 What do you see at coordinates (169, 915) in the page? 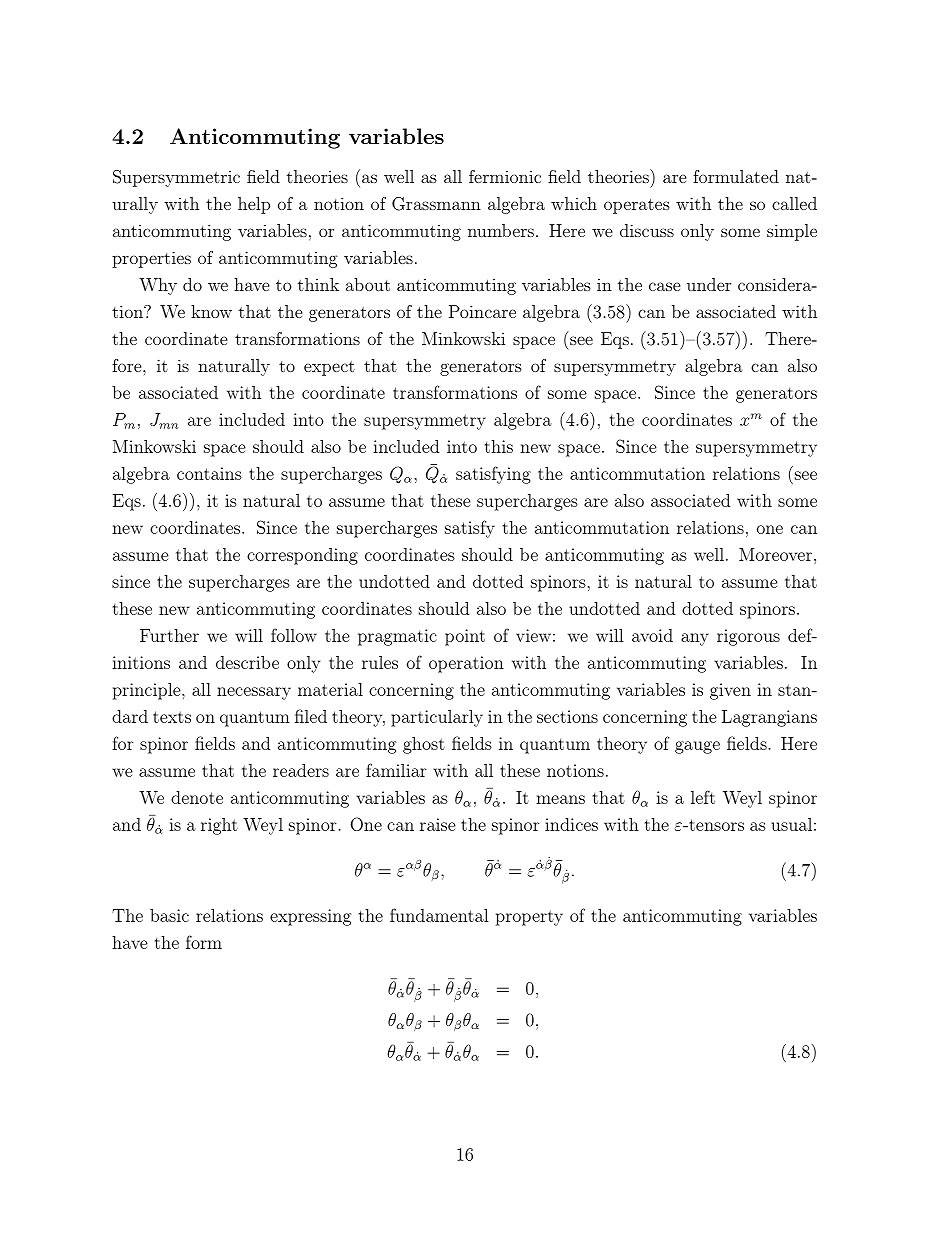
I see `basic` at bounding box center [169, 915].
